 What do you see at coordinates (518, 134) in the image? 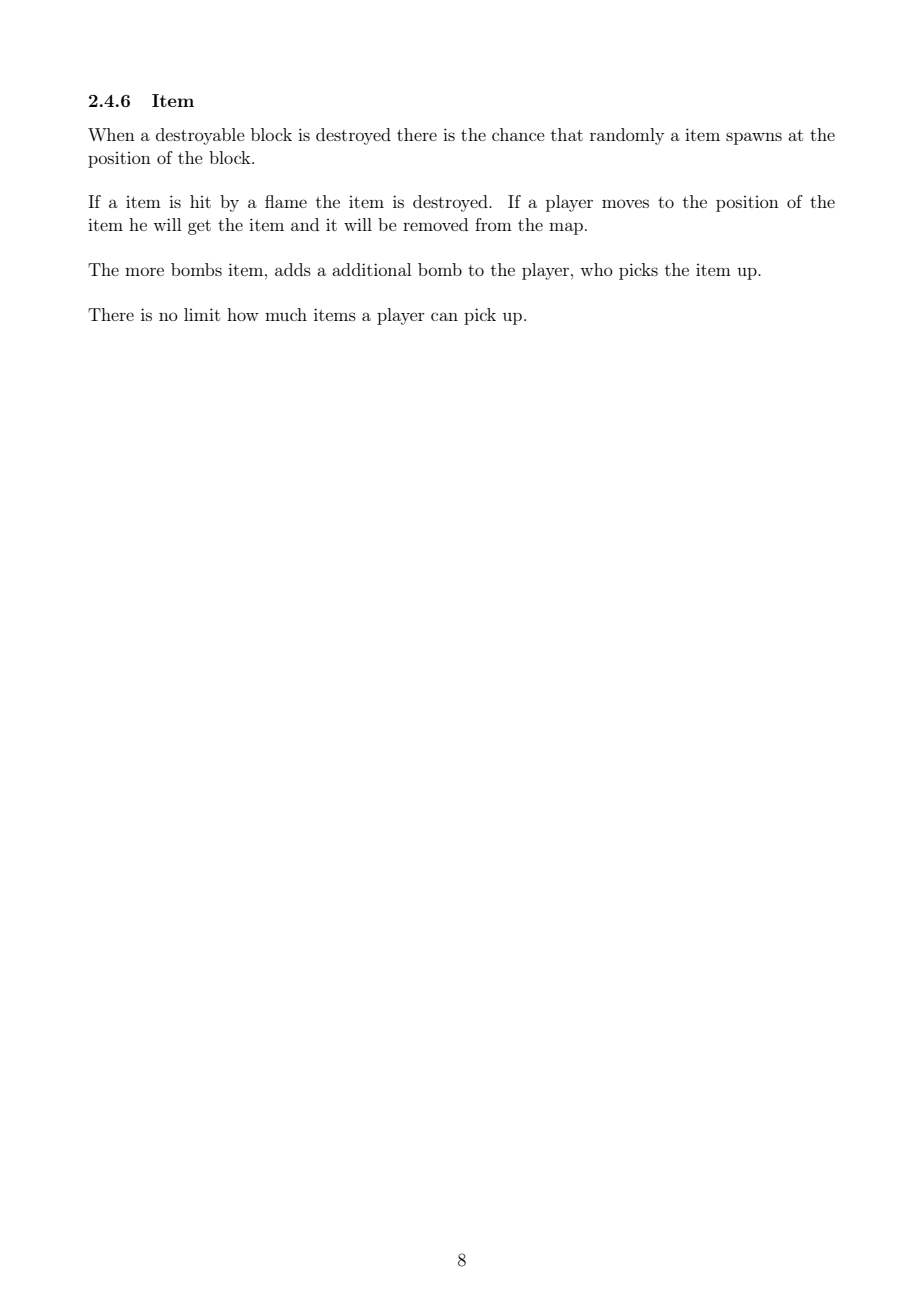
I see `chance` at bounding box center [518, 134].
